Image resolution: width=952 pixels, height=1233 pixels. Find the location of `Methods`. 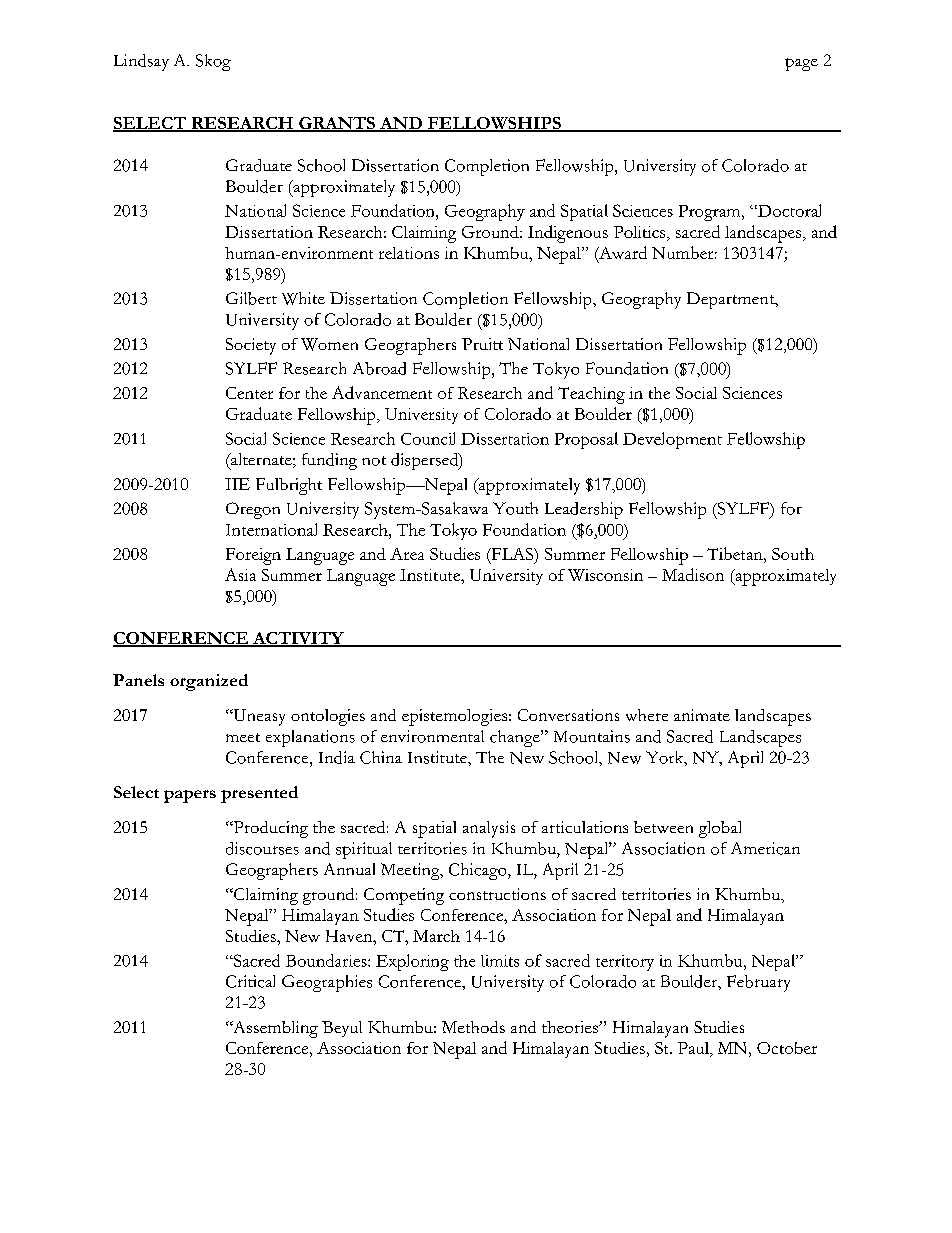

Methods is located at coordinates (473, 1027).
